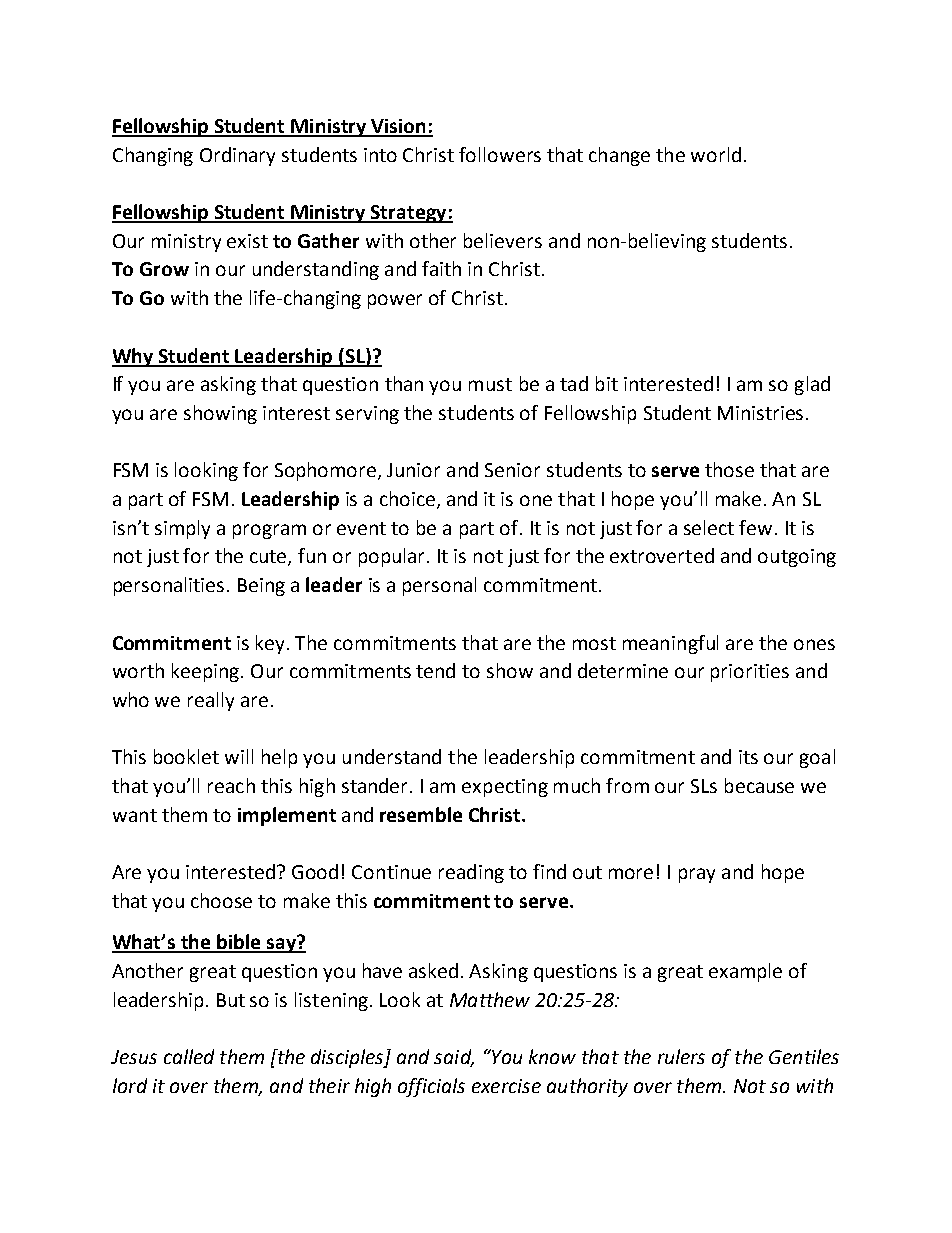 Image resolution: width=952 pixels, height=1233 pixels. Describe the element at coordinates (435, 670) in the screenshot. I see `tend` at that location.
